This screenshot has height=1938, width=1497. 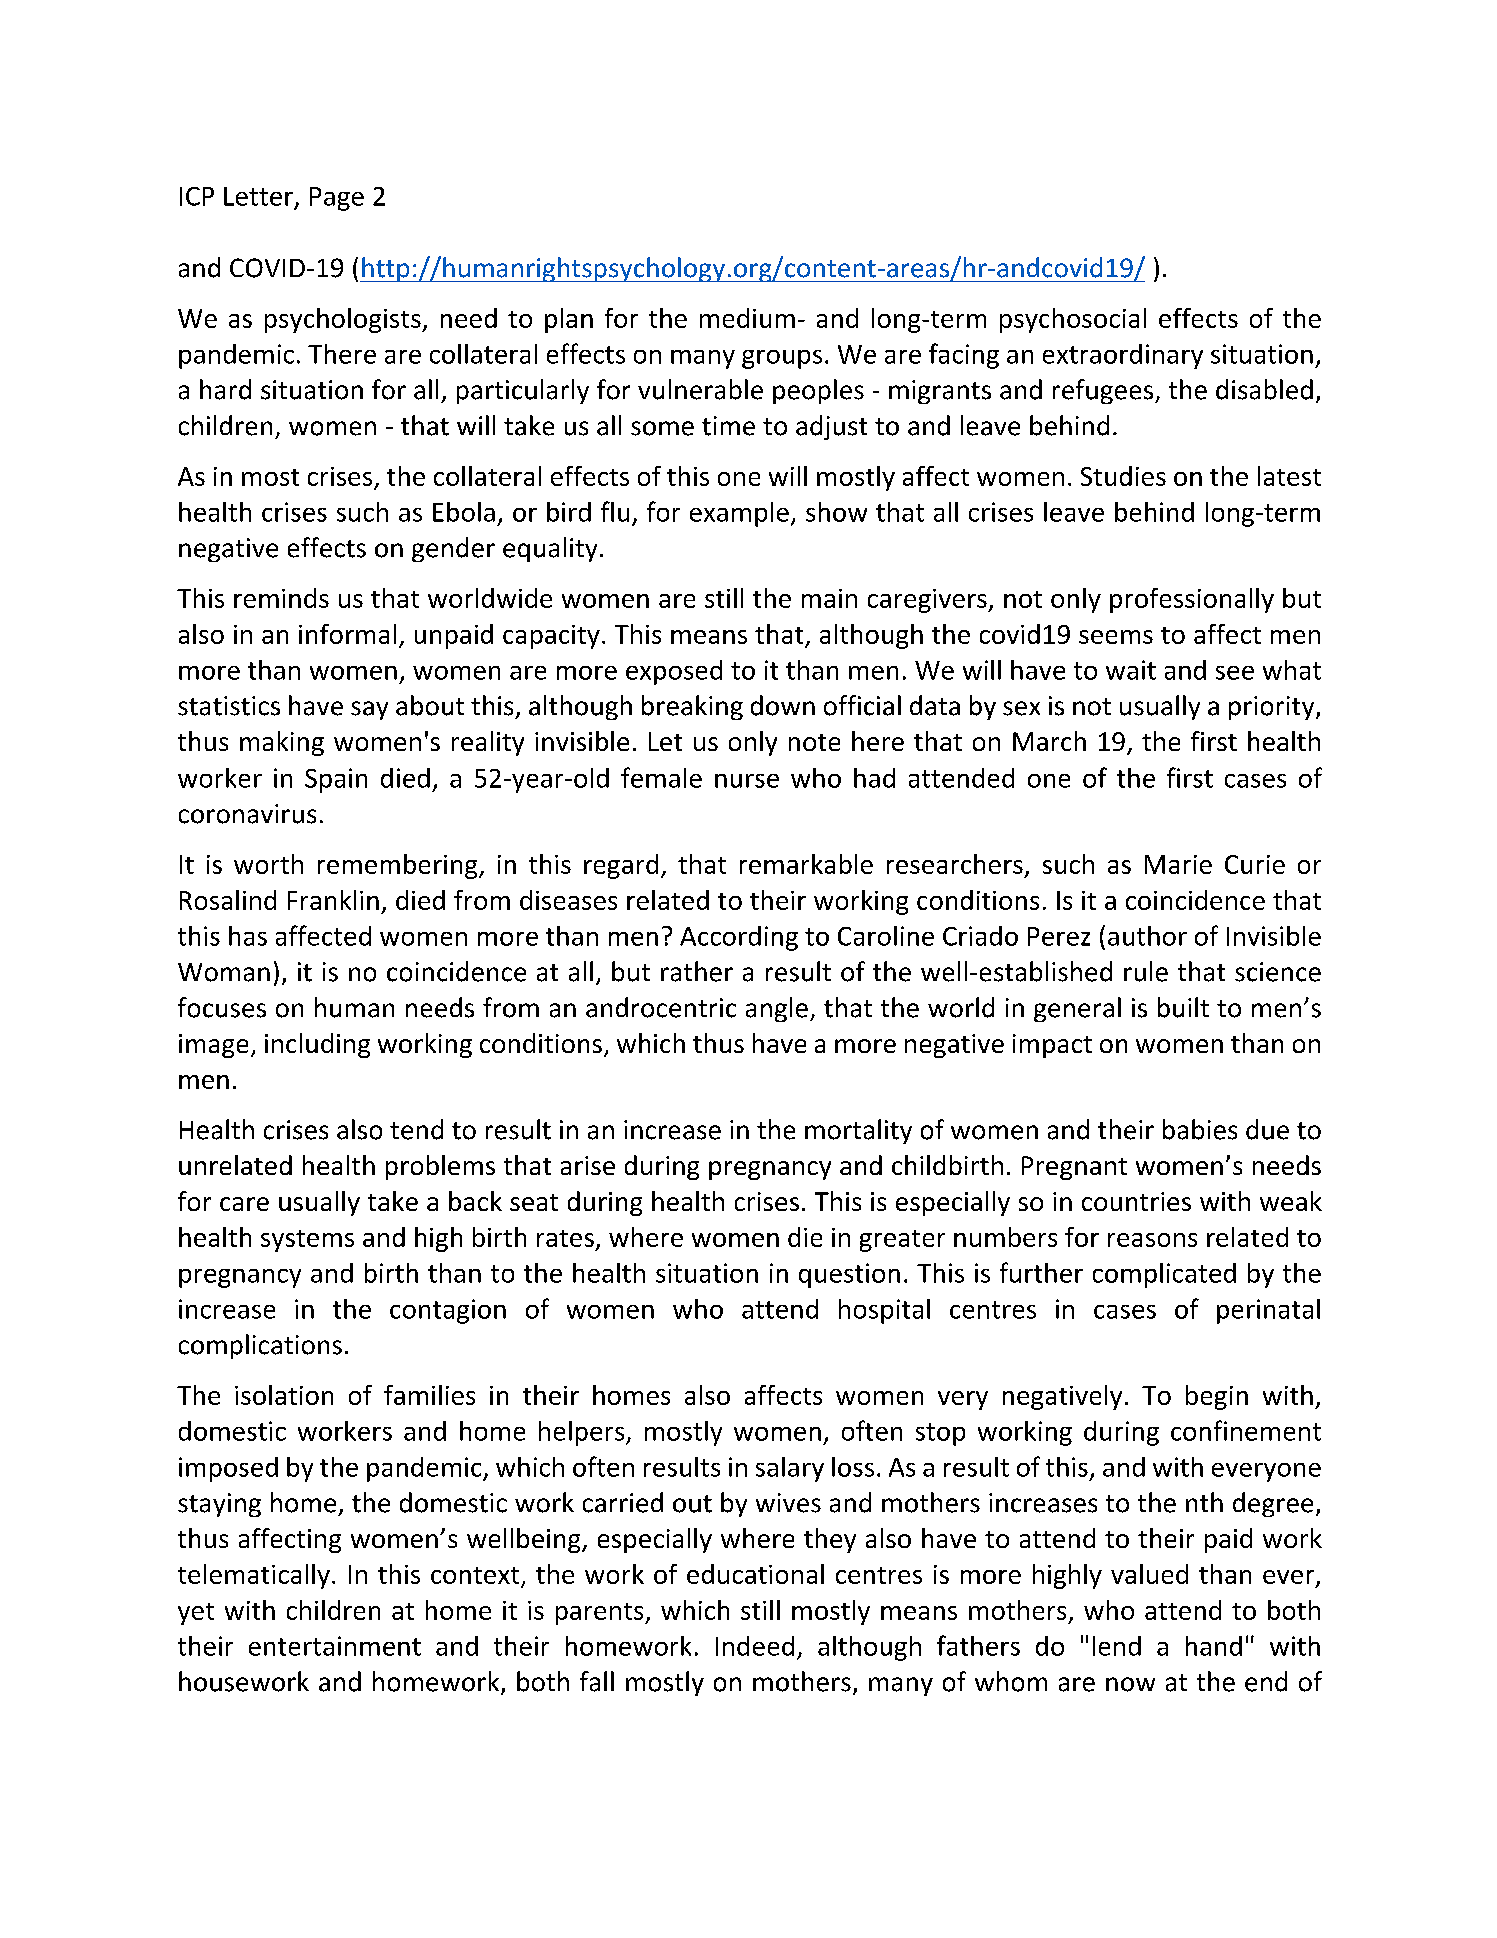 I want to click on complicated, so click(x=1164, y=1275).
